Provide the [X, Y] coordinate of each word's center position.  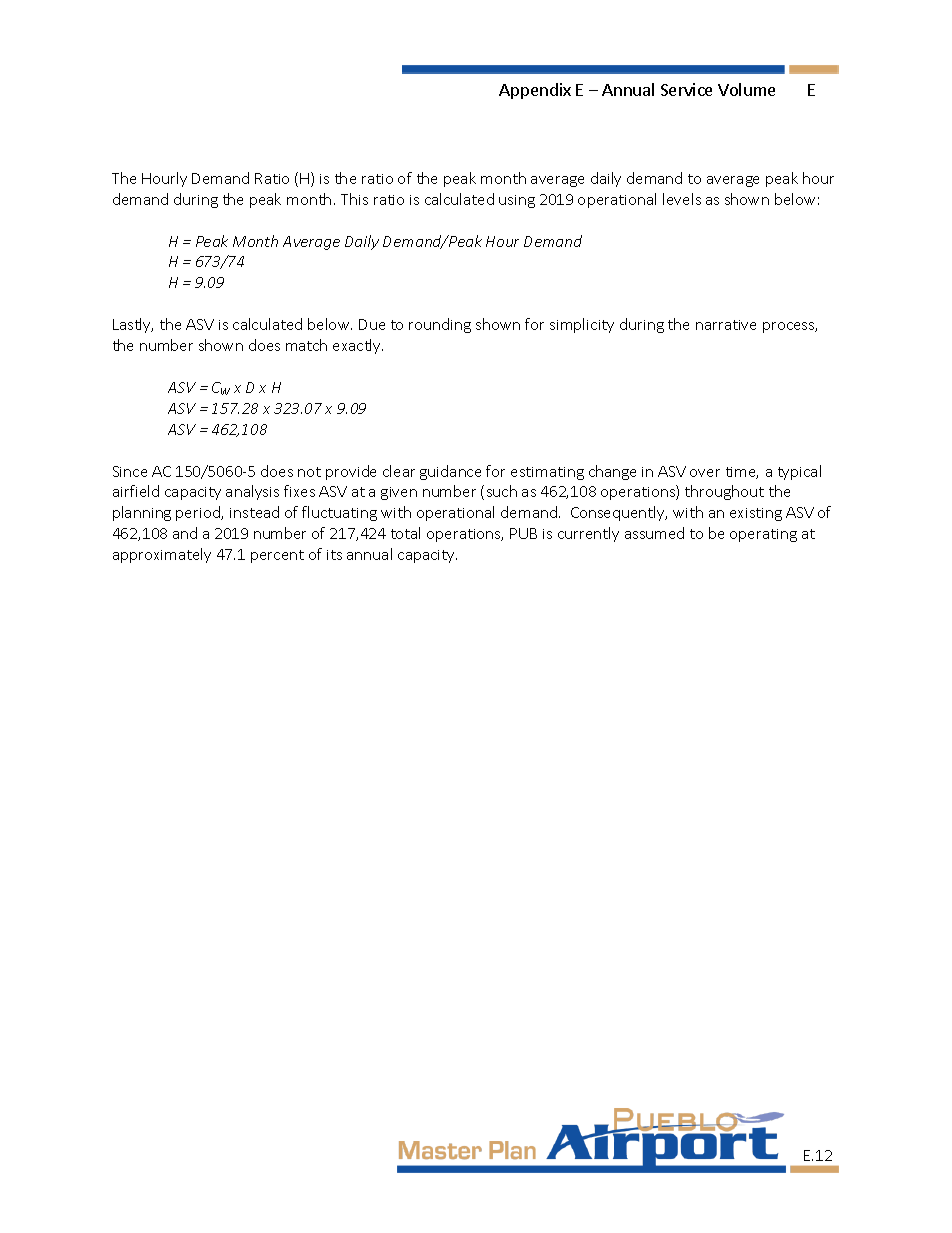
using [517, 201]
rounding [440, 325]
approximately [162, 555]
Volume [746, 89]
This [354, 199]
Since [130, 471]
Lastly [133, 325]
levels [682, 199]
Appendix [535, 91]
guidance [450, 472]
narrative [726, 325]
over [705, 473]
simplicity [582, 325]
